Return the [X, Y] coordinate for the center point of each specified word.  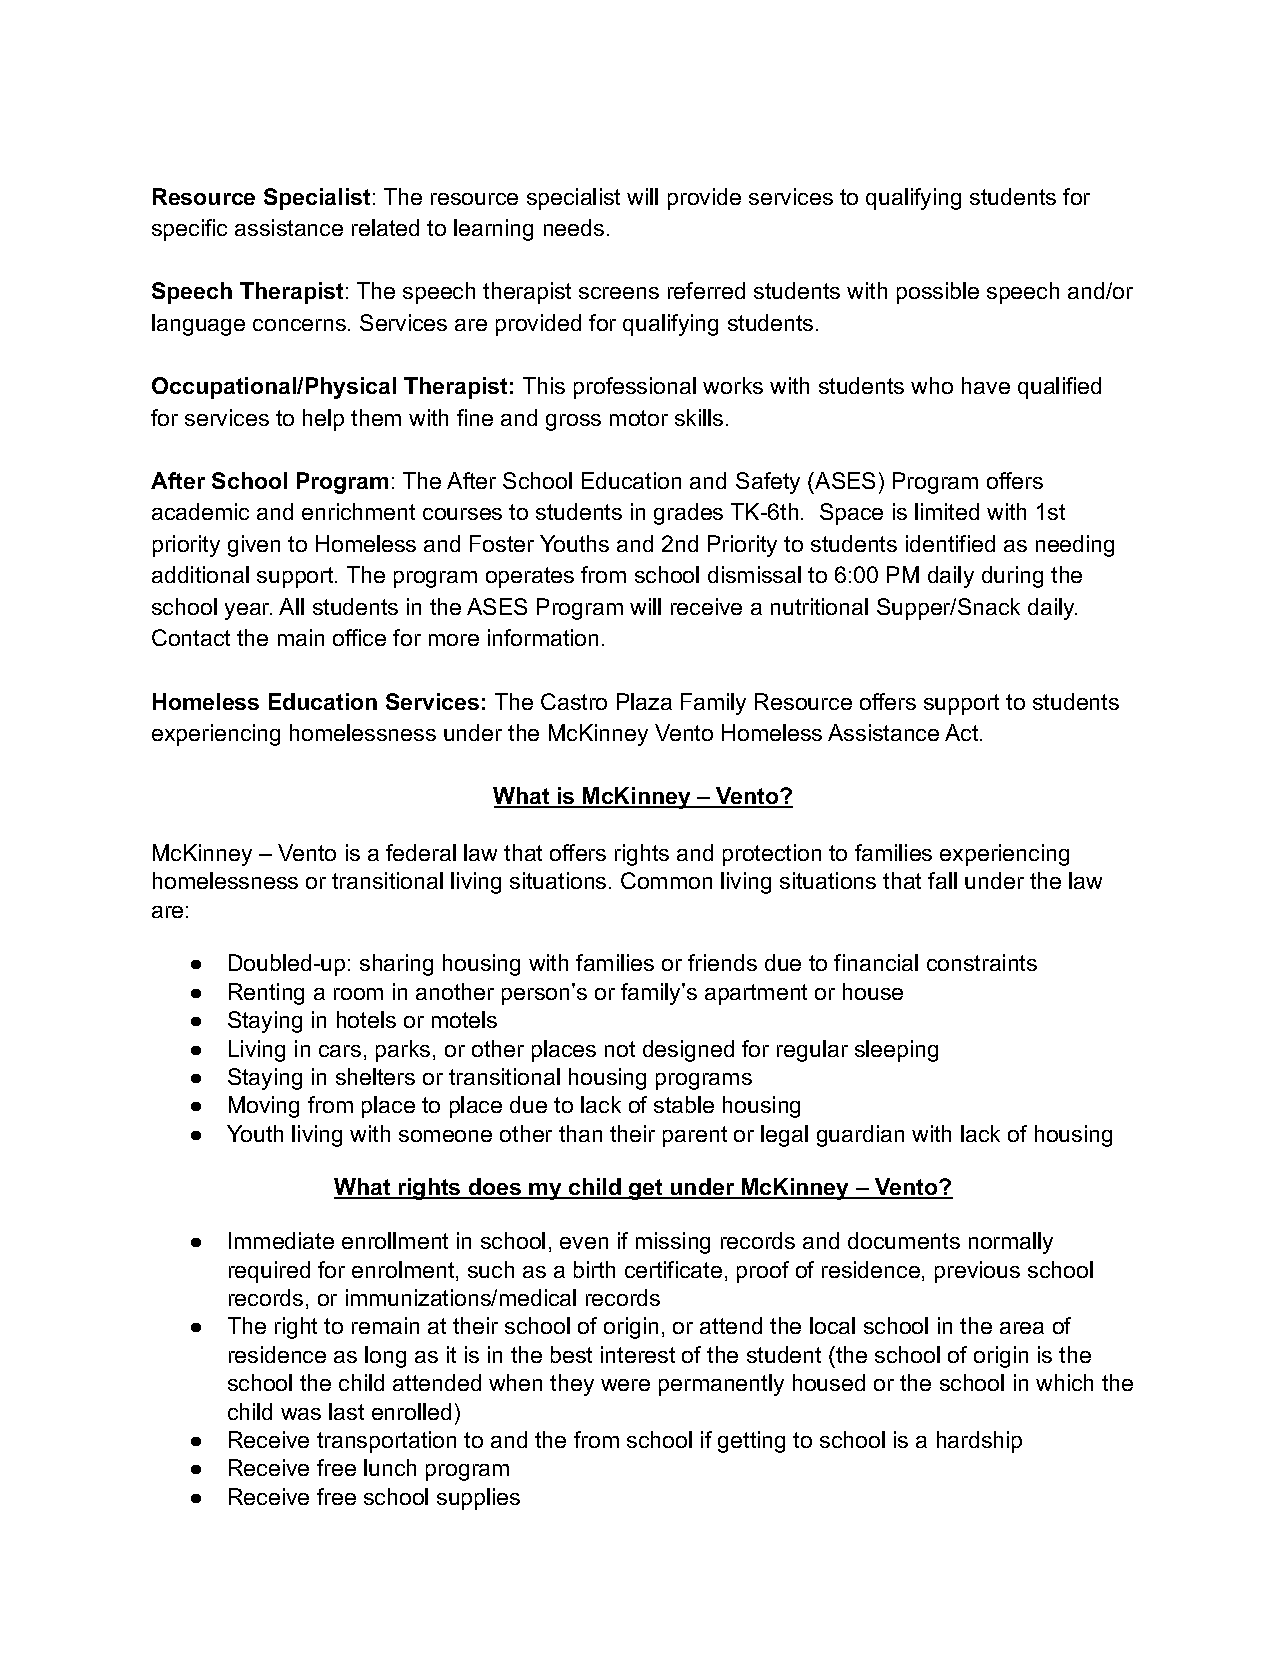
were [625, 1385]
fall [942, 880]
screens [619, 293]
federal [421, 852]
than [580, 1133]
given [254, 546]
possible [938, 293]
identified [950, 543]
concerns [299, 325]
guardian [860, 1136]
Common [666, 880]
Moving [264, 1107]
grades [688, 514]
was [301, 1414]
